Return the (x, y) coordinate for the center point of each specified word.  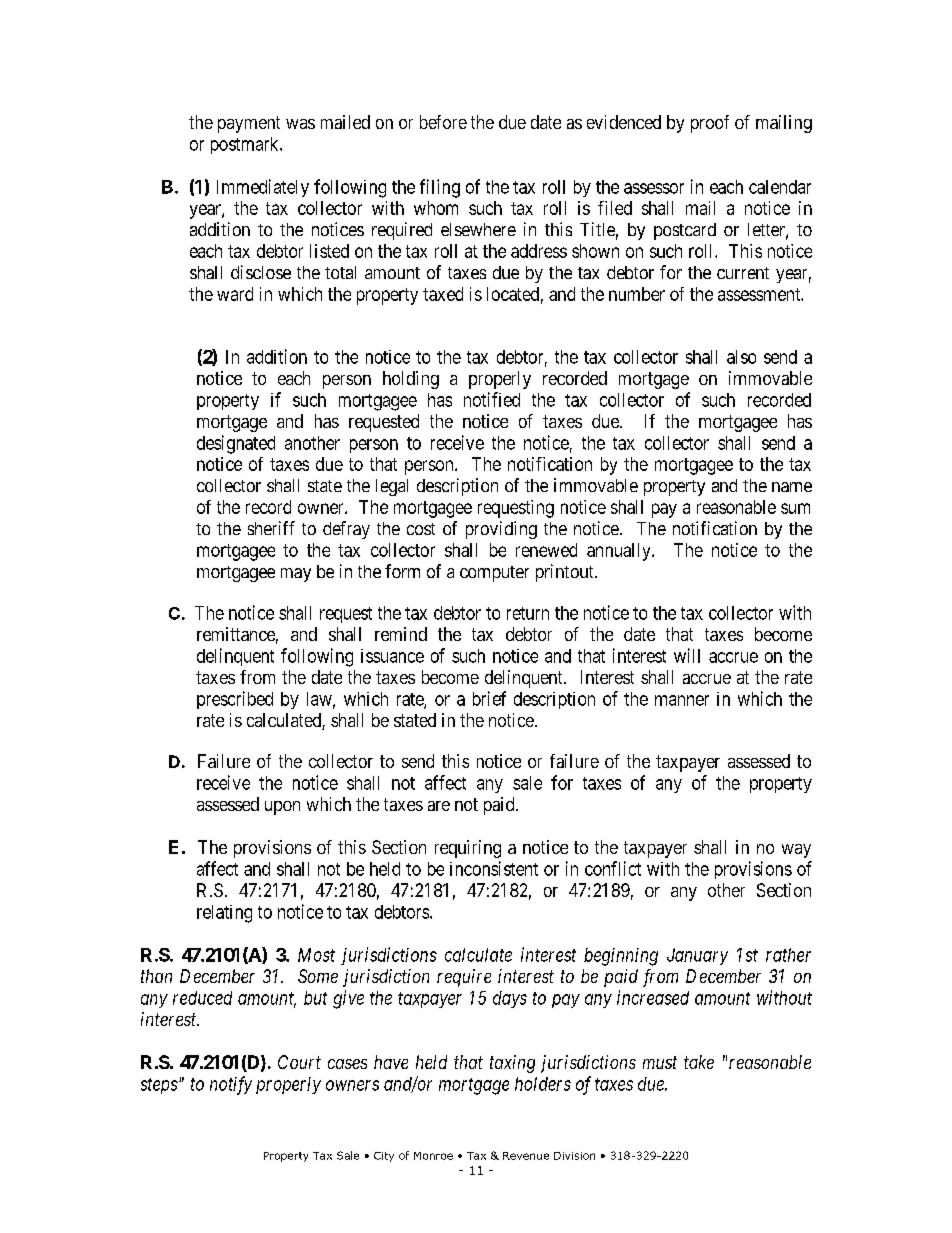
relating (224, 914)
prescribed (235, 700)
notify (231, 1085)
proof (710, 124)
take (699, 1062)
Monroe (433, 1156)
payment (249, 124)
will (687, 655)
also (741, 357)
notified (492, 399)
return (528, 613)
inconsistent (494, 868)
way (796, 851)
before (443, 122)
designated (236, 444)
